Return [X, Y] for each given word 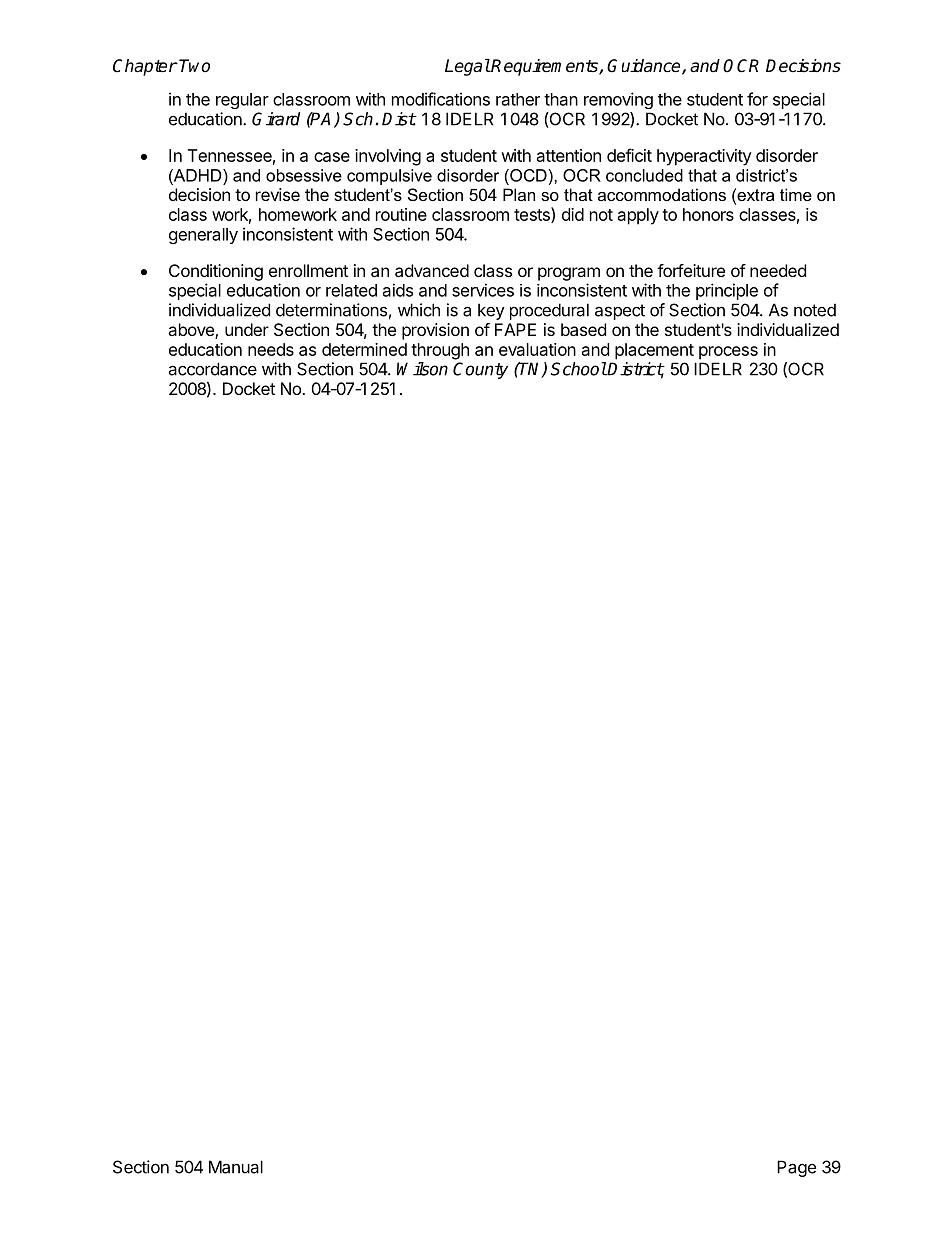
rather [518, 99]
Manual [236, 1167]
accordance [212, 369]
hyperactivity [704, 157]
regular [242, 101]
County [480, 370]
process [728, 353]
